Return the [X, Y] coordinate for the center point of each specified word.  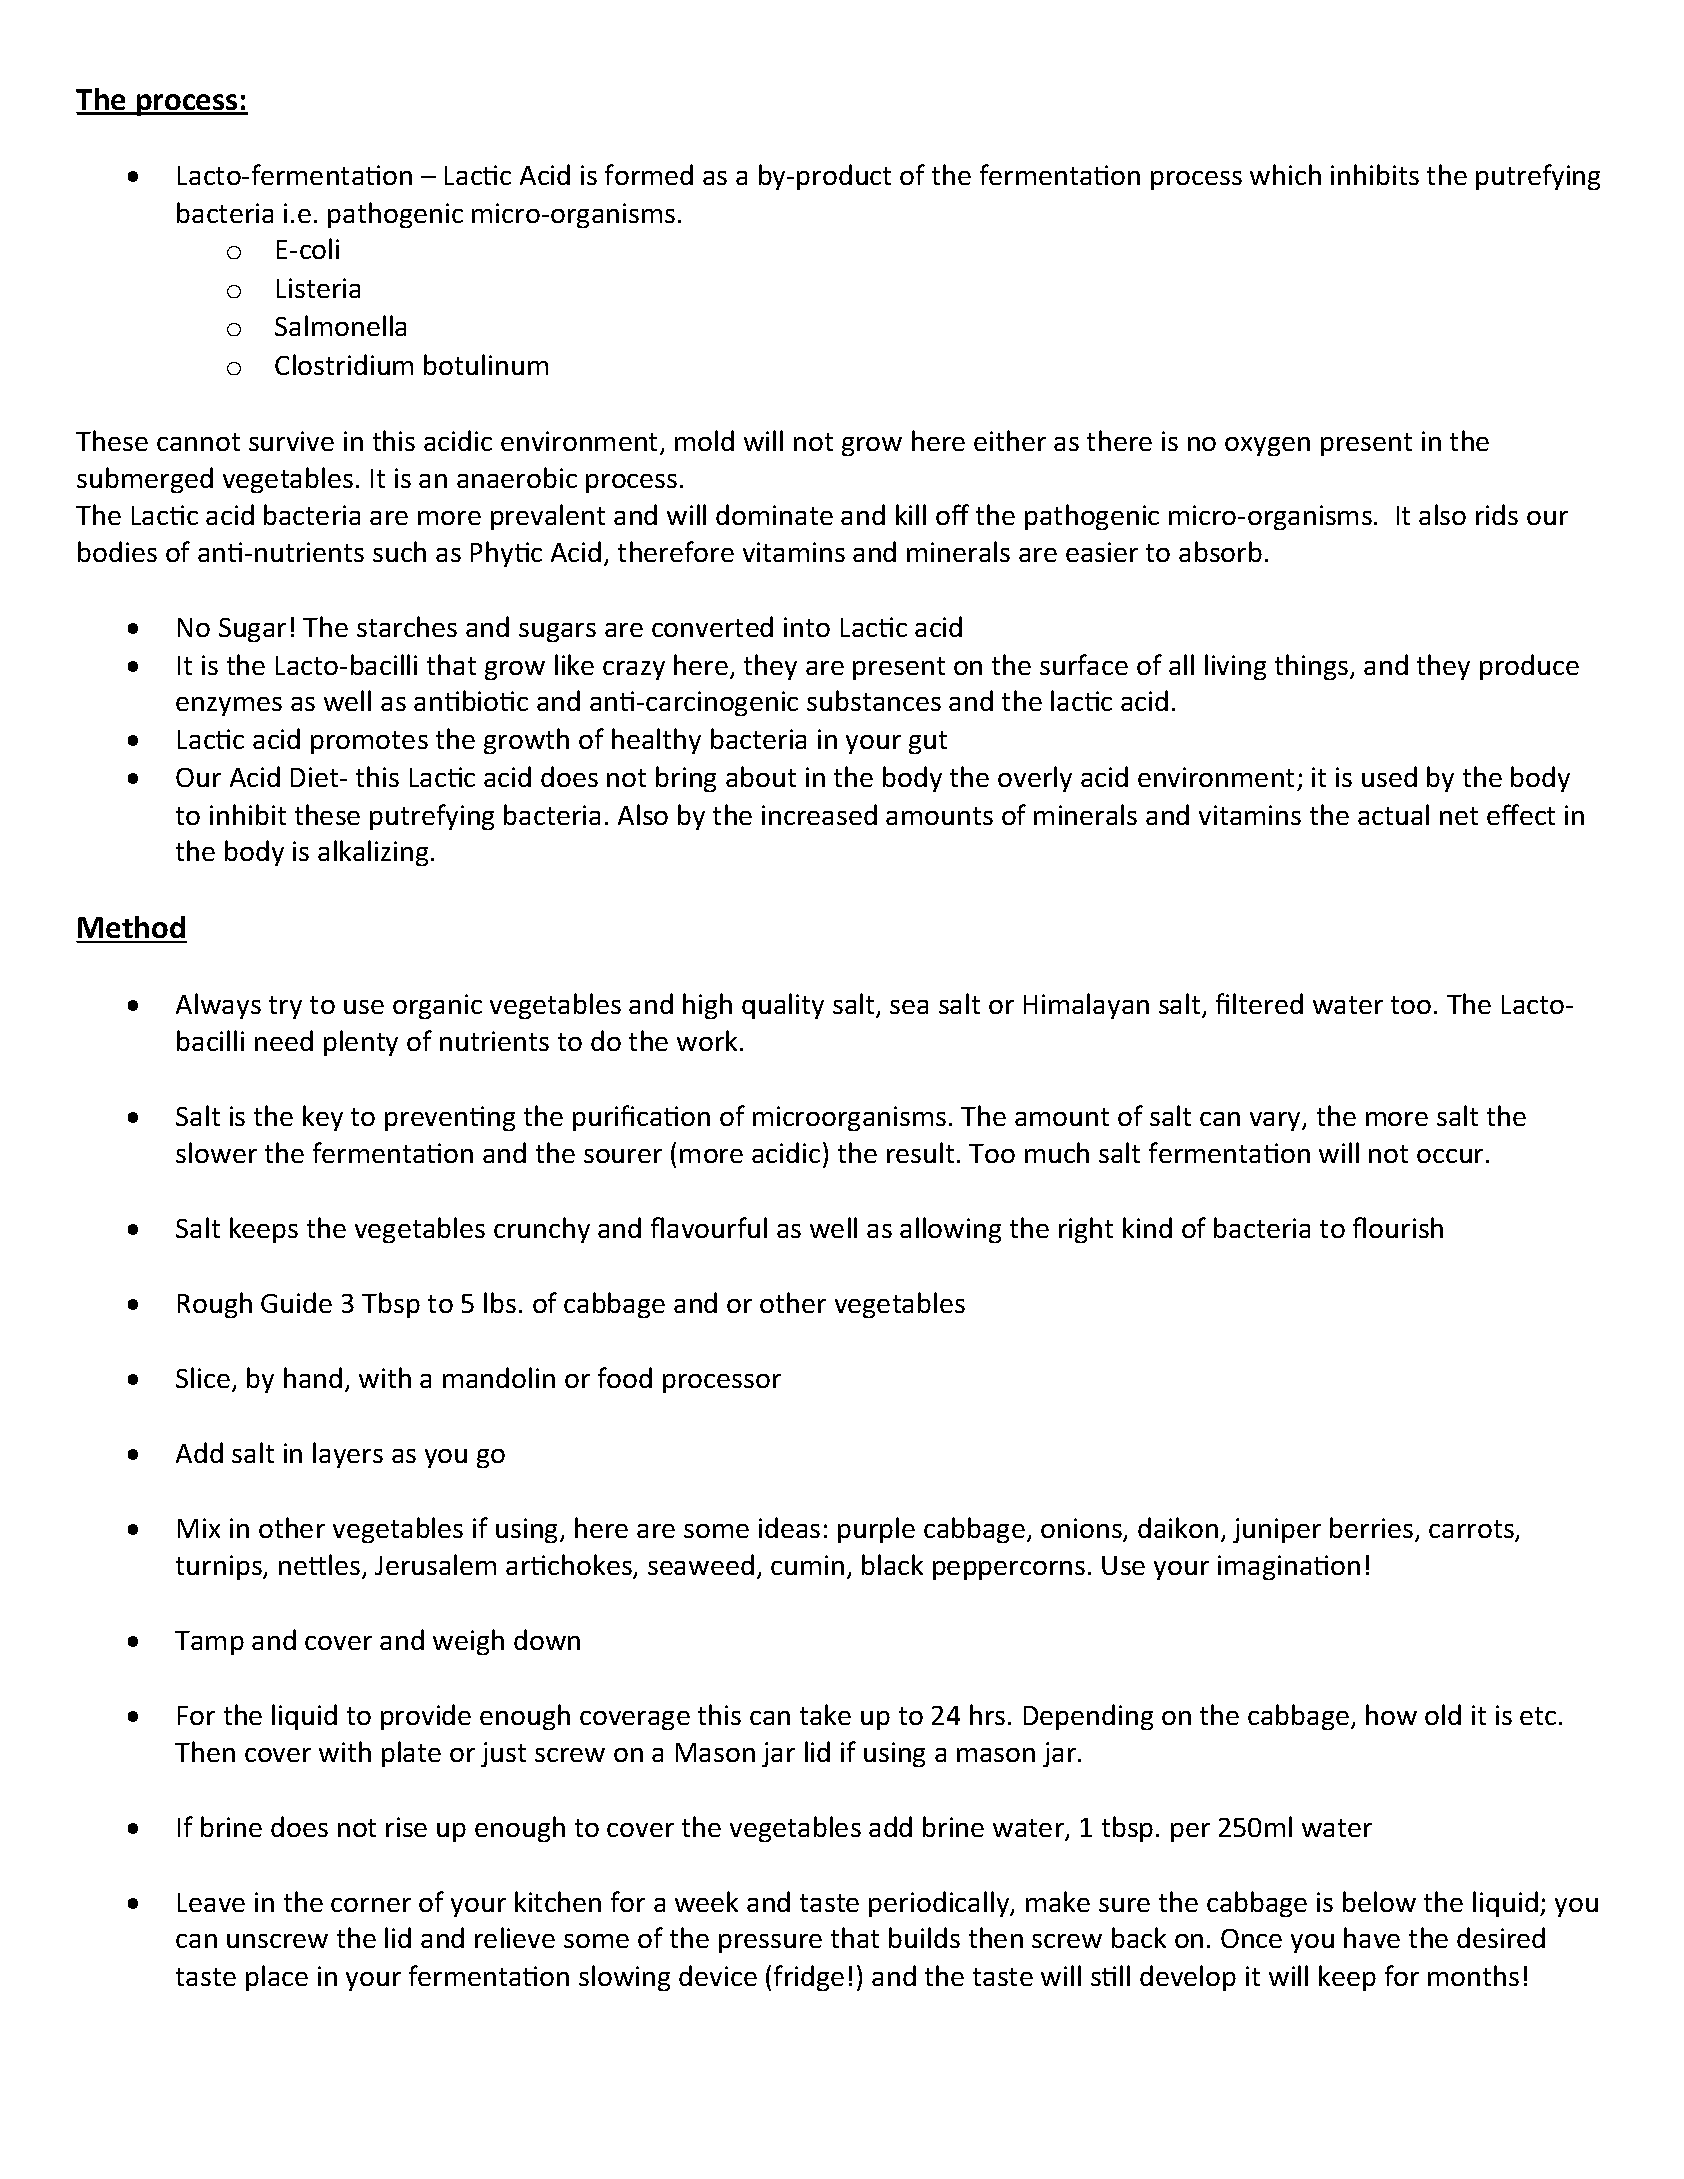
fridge [809, 1978]
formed [649, 174]
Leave [211, 1902]
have [1372, 1937]
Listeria [318, 288]
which [1285, 174]
